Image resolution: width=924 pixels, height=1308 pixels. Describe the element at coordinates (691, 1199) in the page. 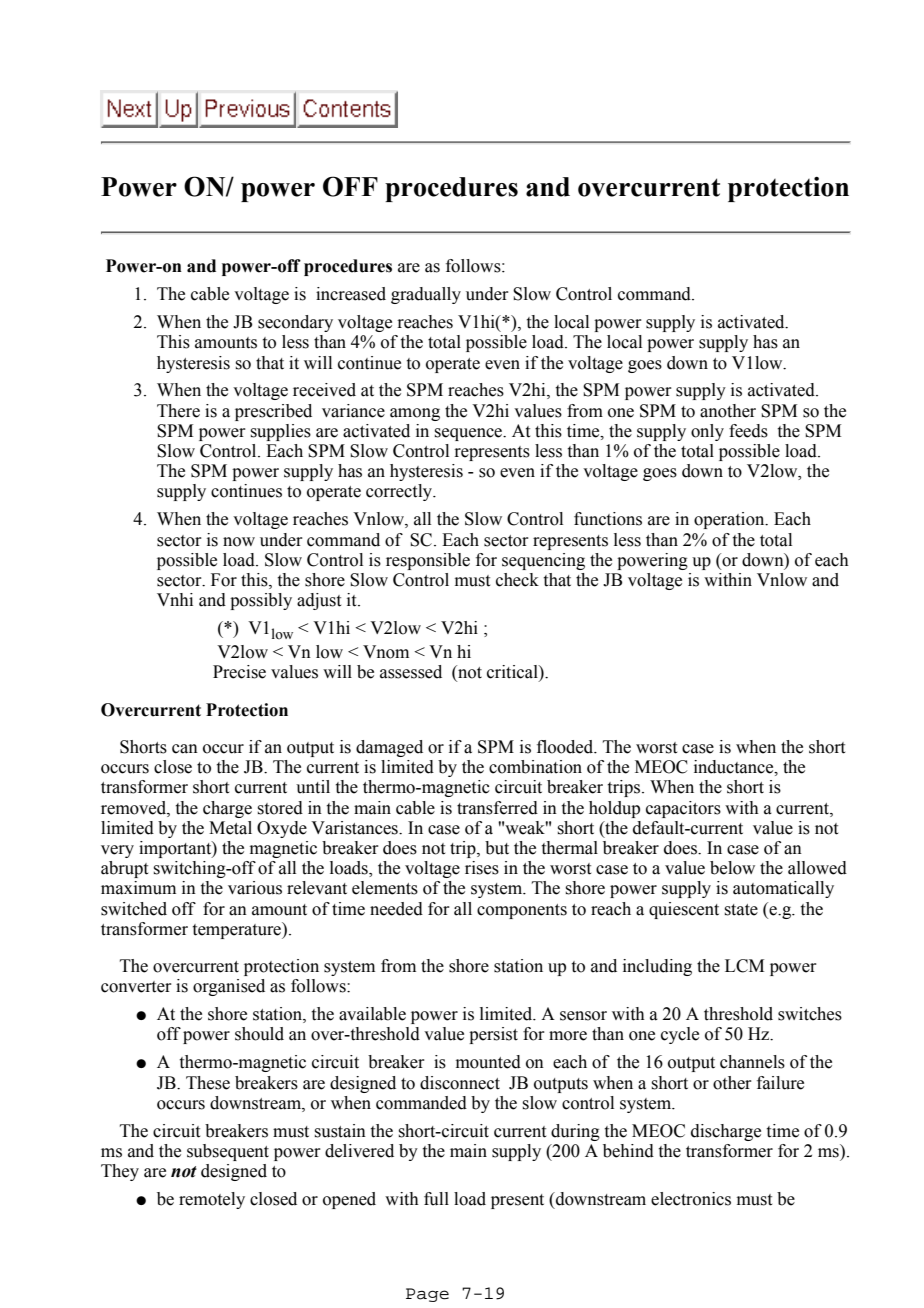

I see `electronics` at that location.
